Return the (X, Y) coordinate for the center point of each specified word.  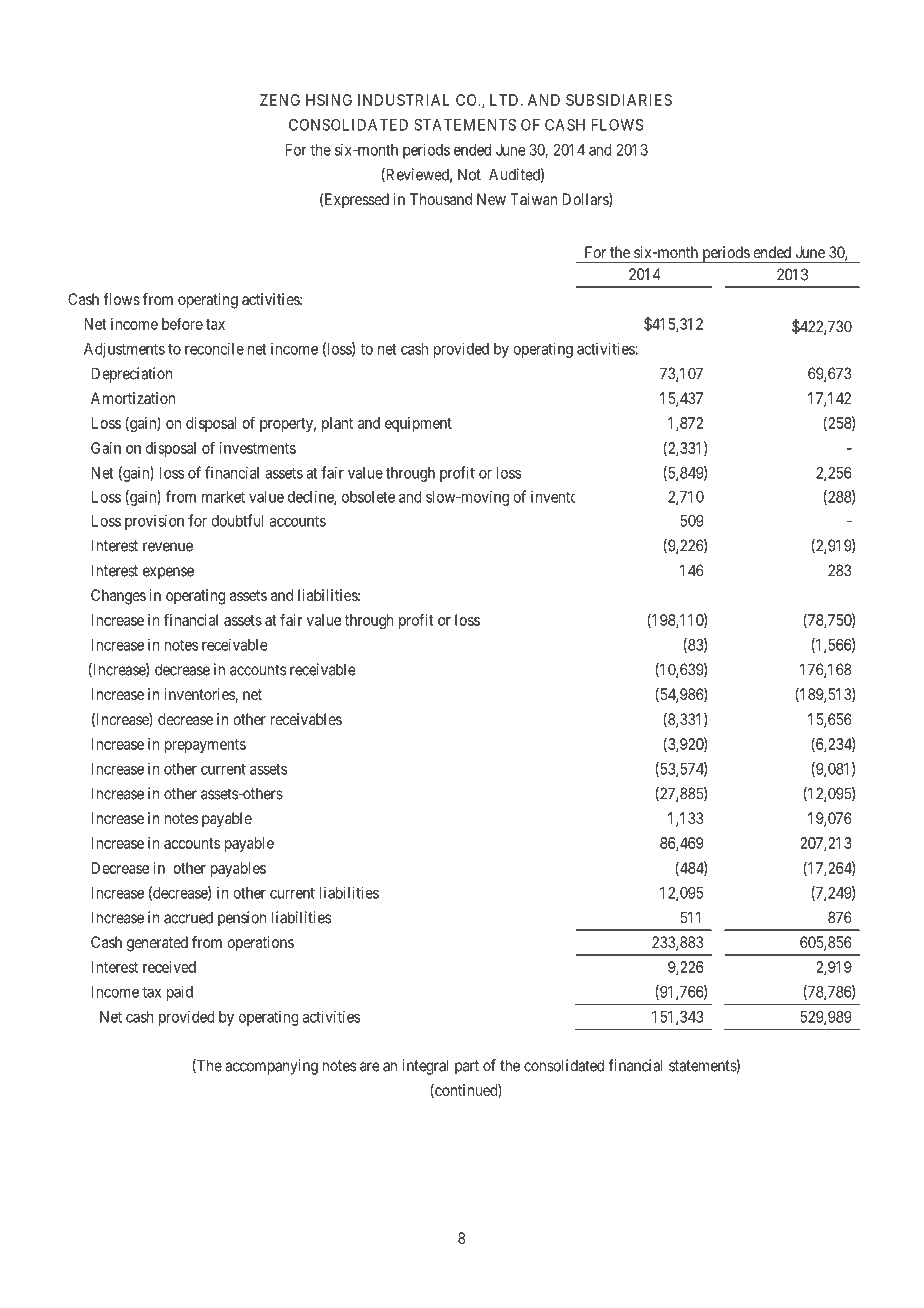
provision (154, 522)
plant (337, 424)
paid (180, 993)
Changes (118, 597)
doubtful (237, 520)
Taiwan (533, 199)
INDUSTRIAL (404, 100)
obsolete (368, 497)
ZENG (280, 100)
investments (258, 448)
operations (260, 944)
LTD (506, 100)
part (467, 1067)
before (182, 323)
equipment (418, 424)
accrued (188, 917)
